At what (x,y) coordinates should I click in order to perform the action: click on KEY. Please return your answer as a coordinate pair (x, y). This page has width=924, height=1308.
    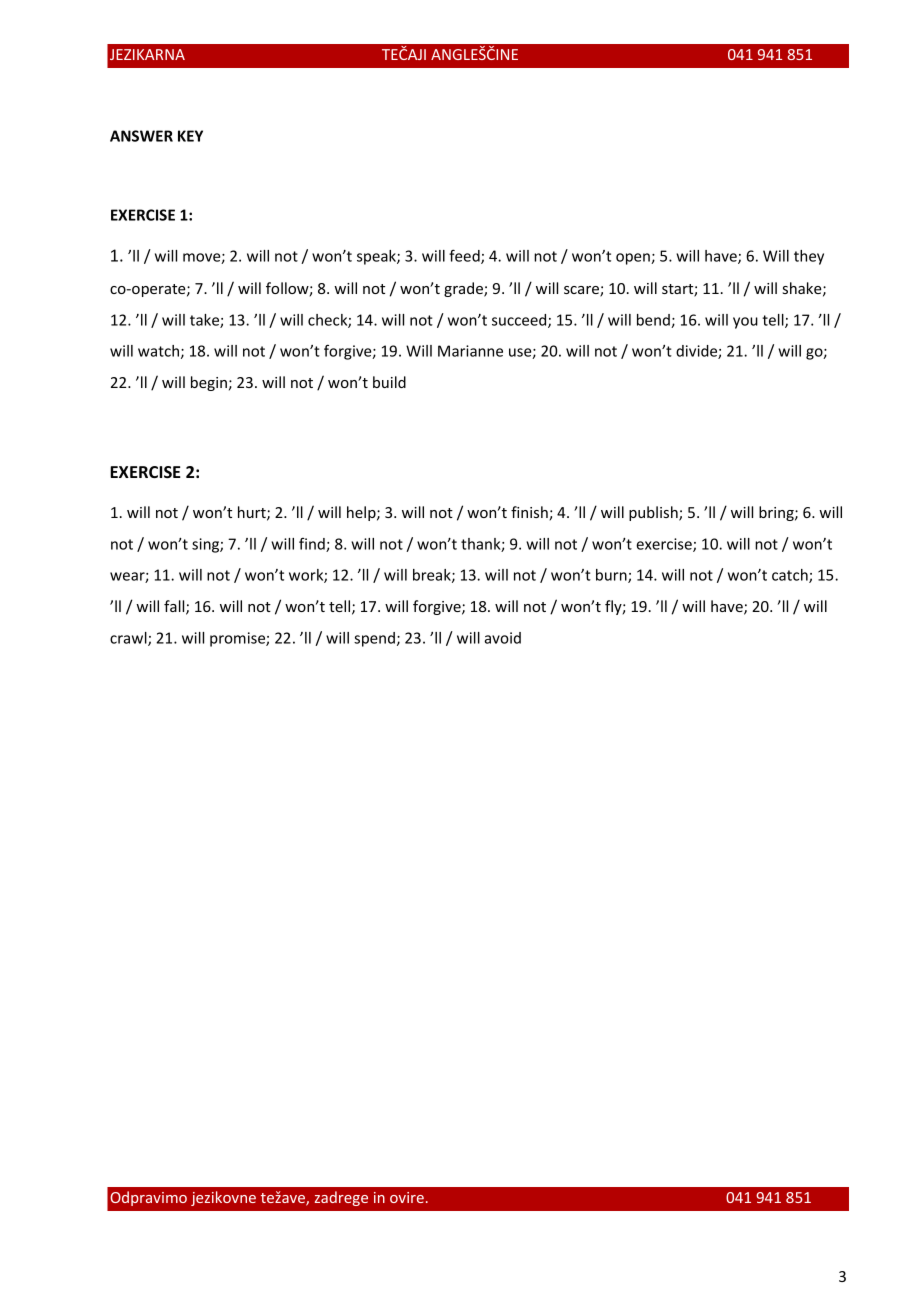
    Looking at the image, I should click on (190, 136).
